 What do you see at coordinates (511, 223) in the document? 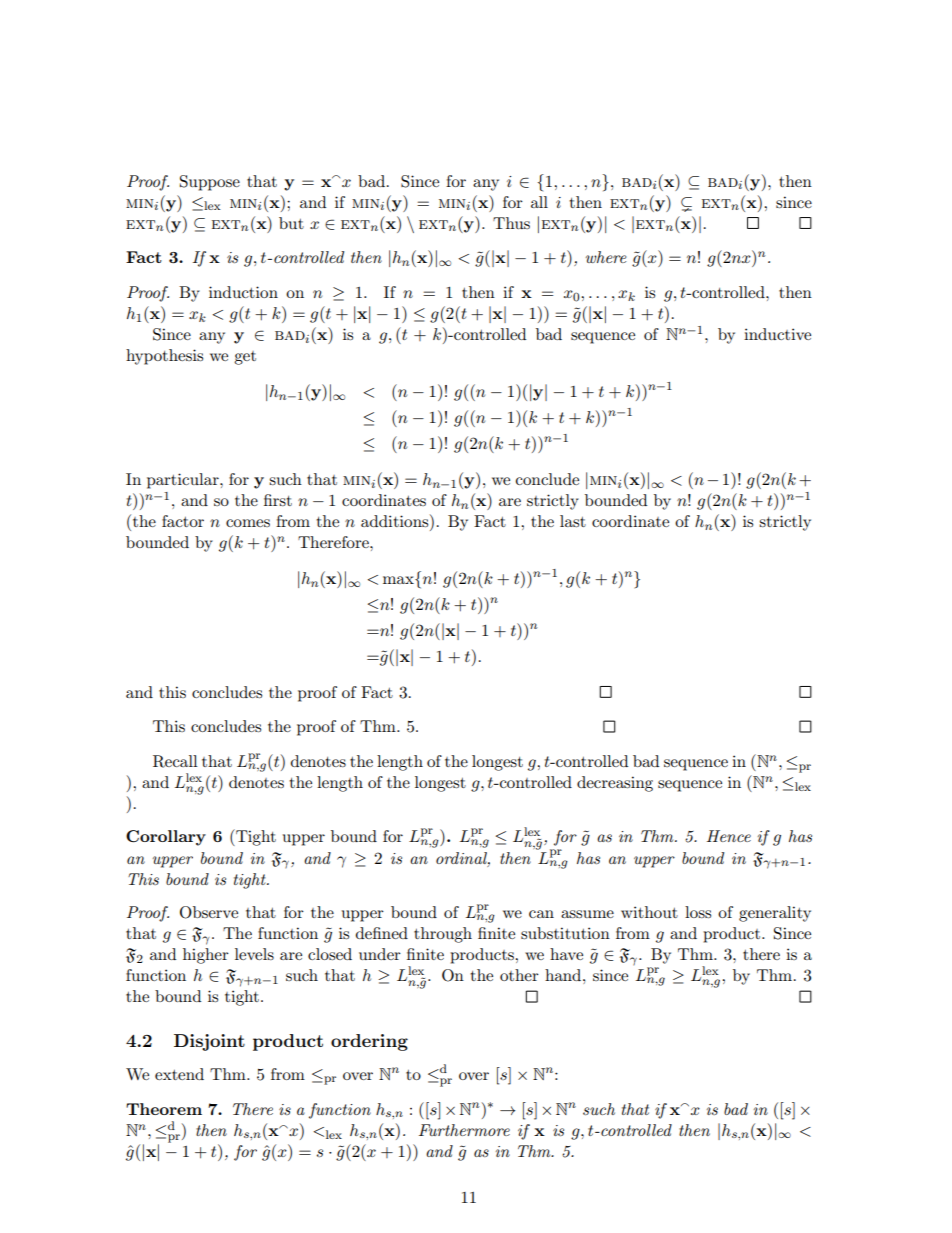
I see `Thus` at bounding box center [511, 223].
